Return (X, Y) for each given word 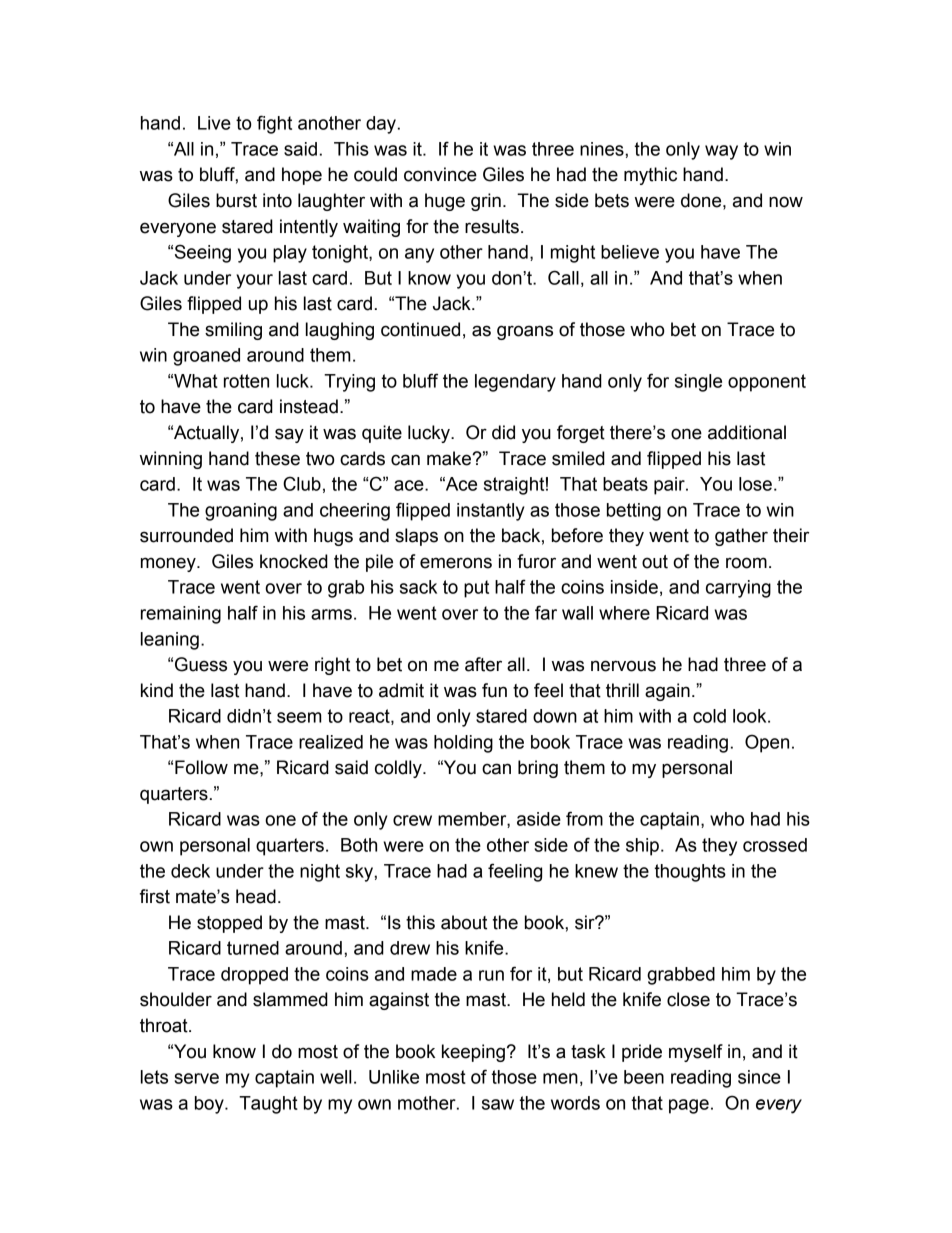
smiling (233, 331)
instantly (491, 512)
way (721, 152)
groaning (241, 512)
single (698, 383)
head (256, 896)
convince (440, 174)
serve (196, 1078)
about (464, 922)
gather (741, 537)
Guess (201, 664)
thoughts (690, 873)
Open (767, 743)
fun (494, 690)
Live (214, 123)
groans (525, 332)
